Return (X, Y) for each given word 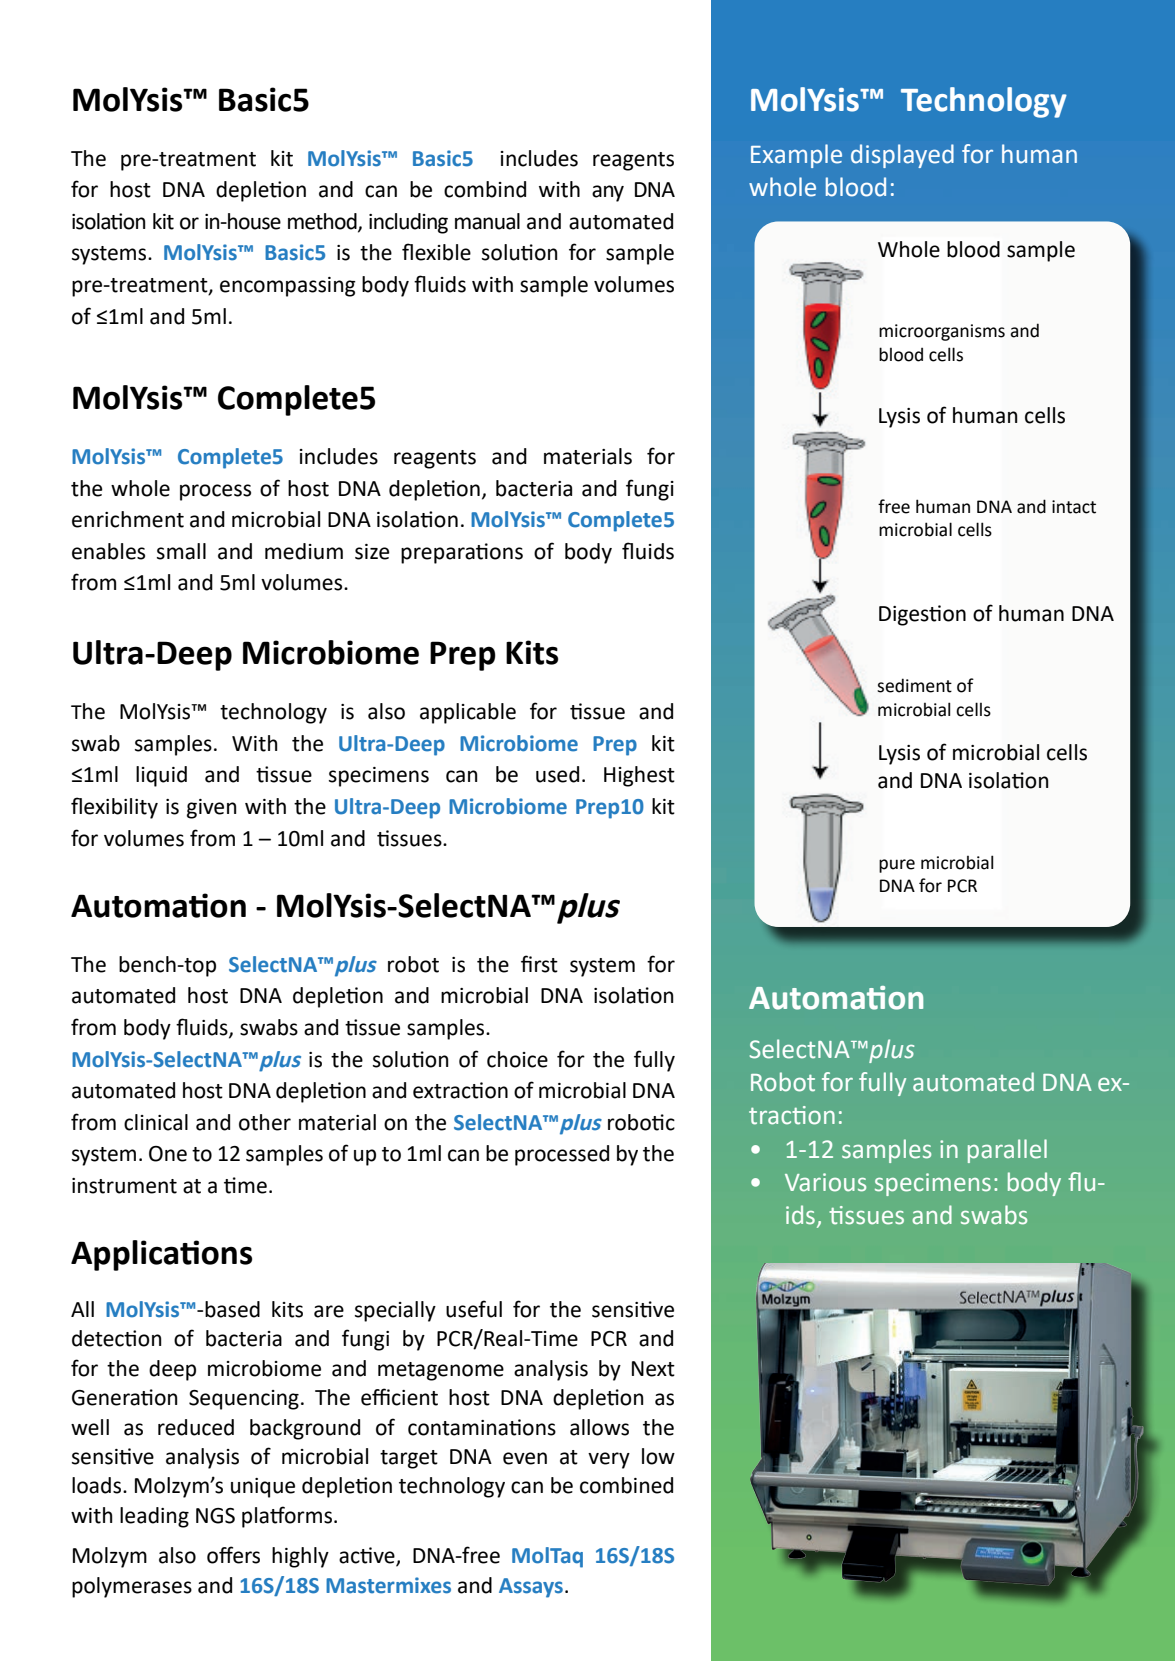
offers (233, 1555)
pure (897, 866)
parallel (1007, 1151)
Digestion (922, 615)
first (539, 964)
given (212, 809)
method (323, 222)
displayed (902, 156)
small (181, 551)
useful (474, 1309)
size (372, 552)
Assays (532, 1588)
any (608, 193)
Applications (161, 1255)
